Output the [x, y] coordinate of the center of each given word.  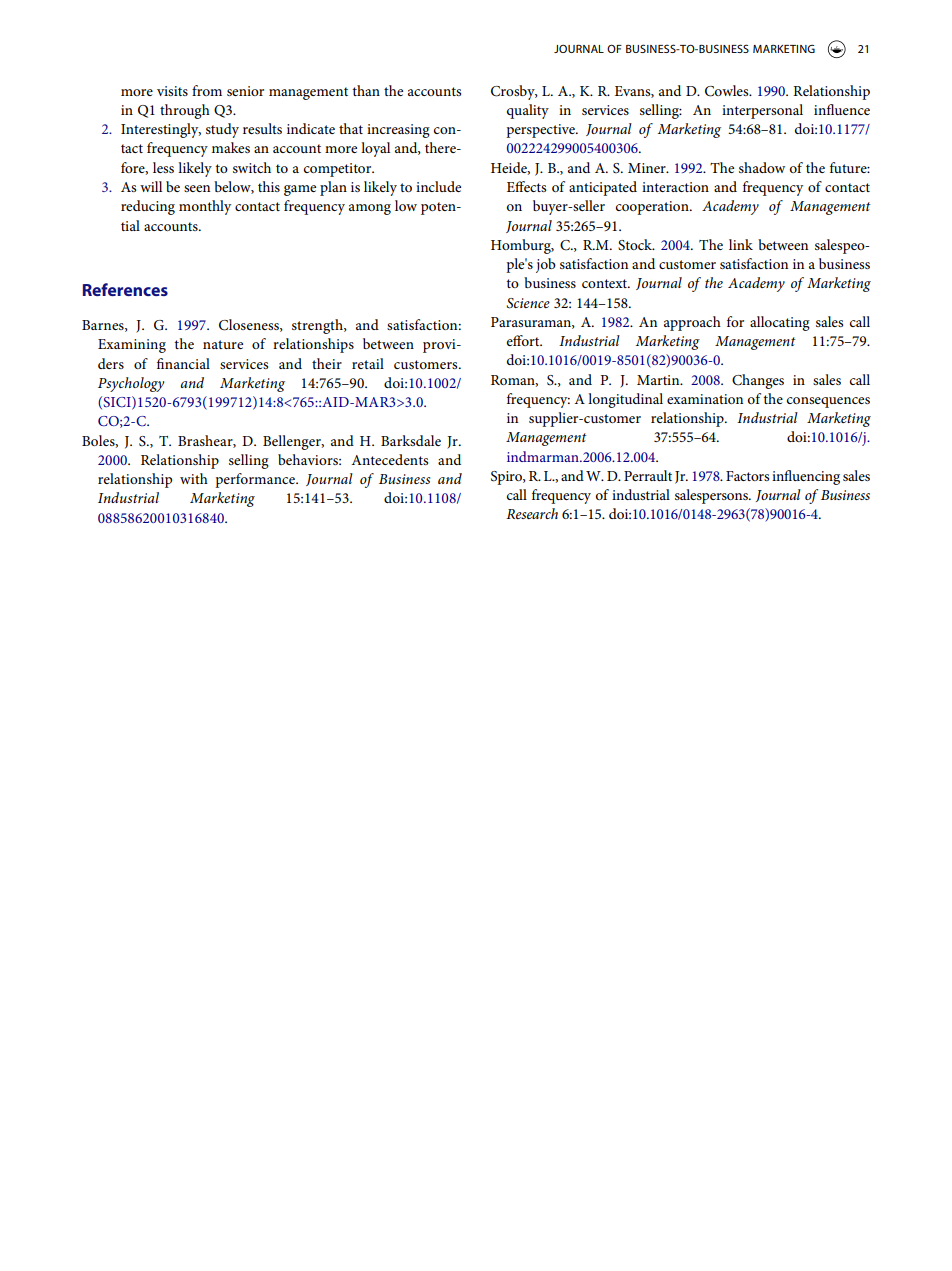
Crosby [514, 92]
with [194, 478]
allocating [780, 323]
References [125, 289]
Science [528, 303]
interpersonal [762, 111]
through [185, 111]
